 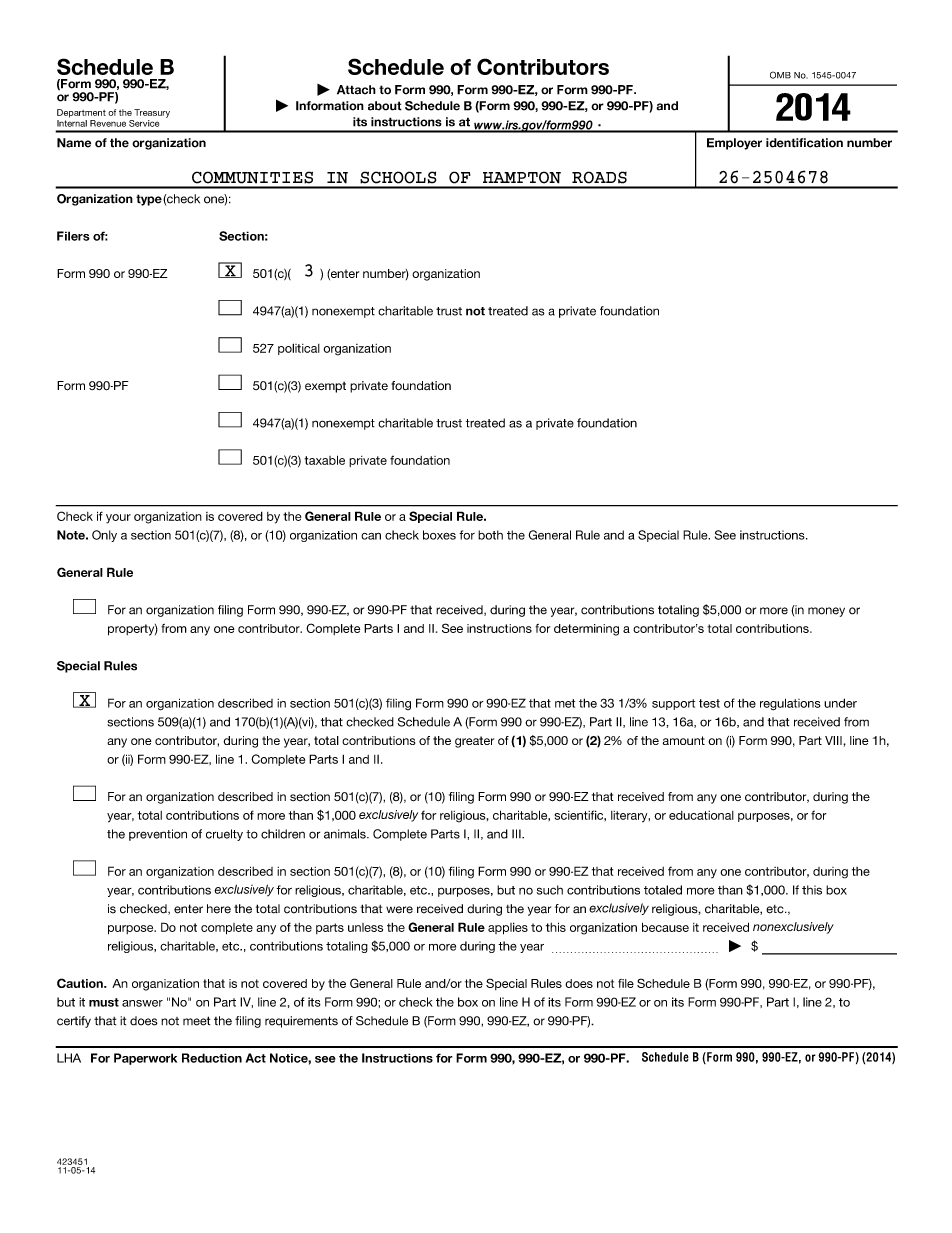 What do you see at coordinates (385, 106) in the document?
I see `about` at bounding box center [385, 106].
